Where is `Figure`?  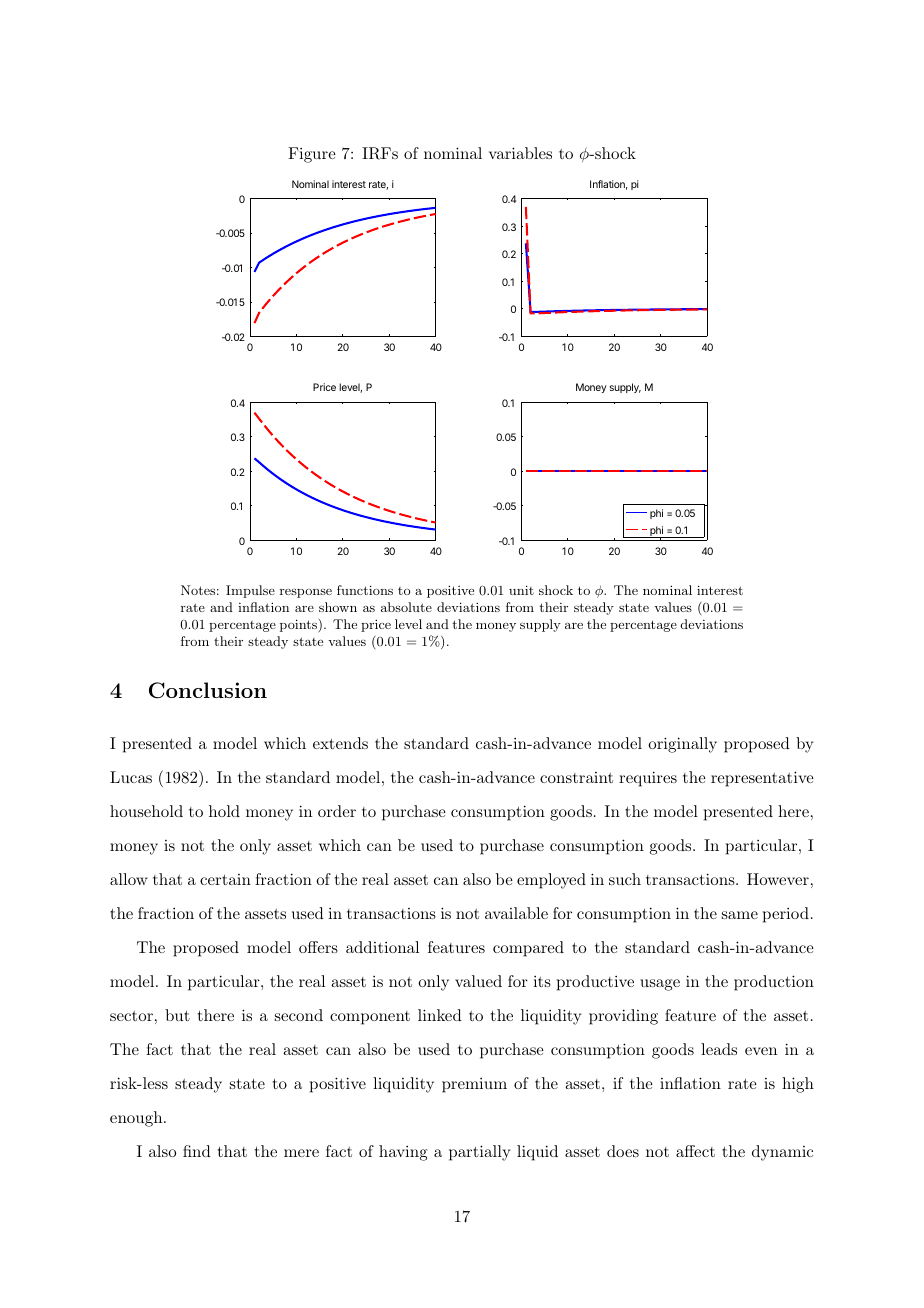 Figure is located at coordinates (312, 155).
